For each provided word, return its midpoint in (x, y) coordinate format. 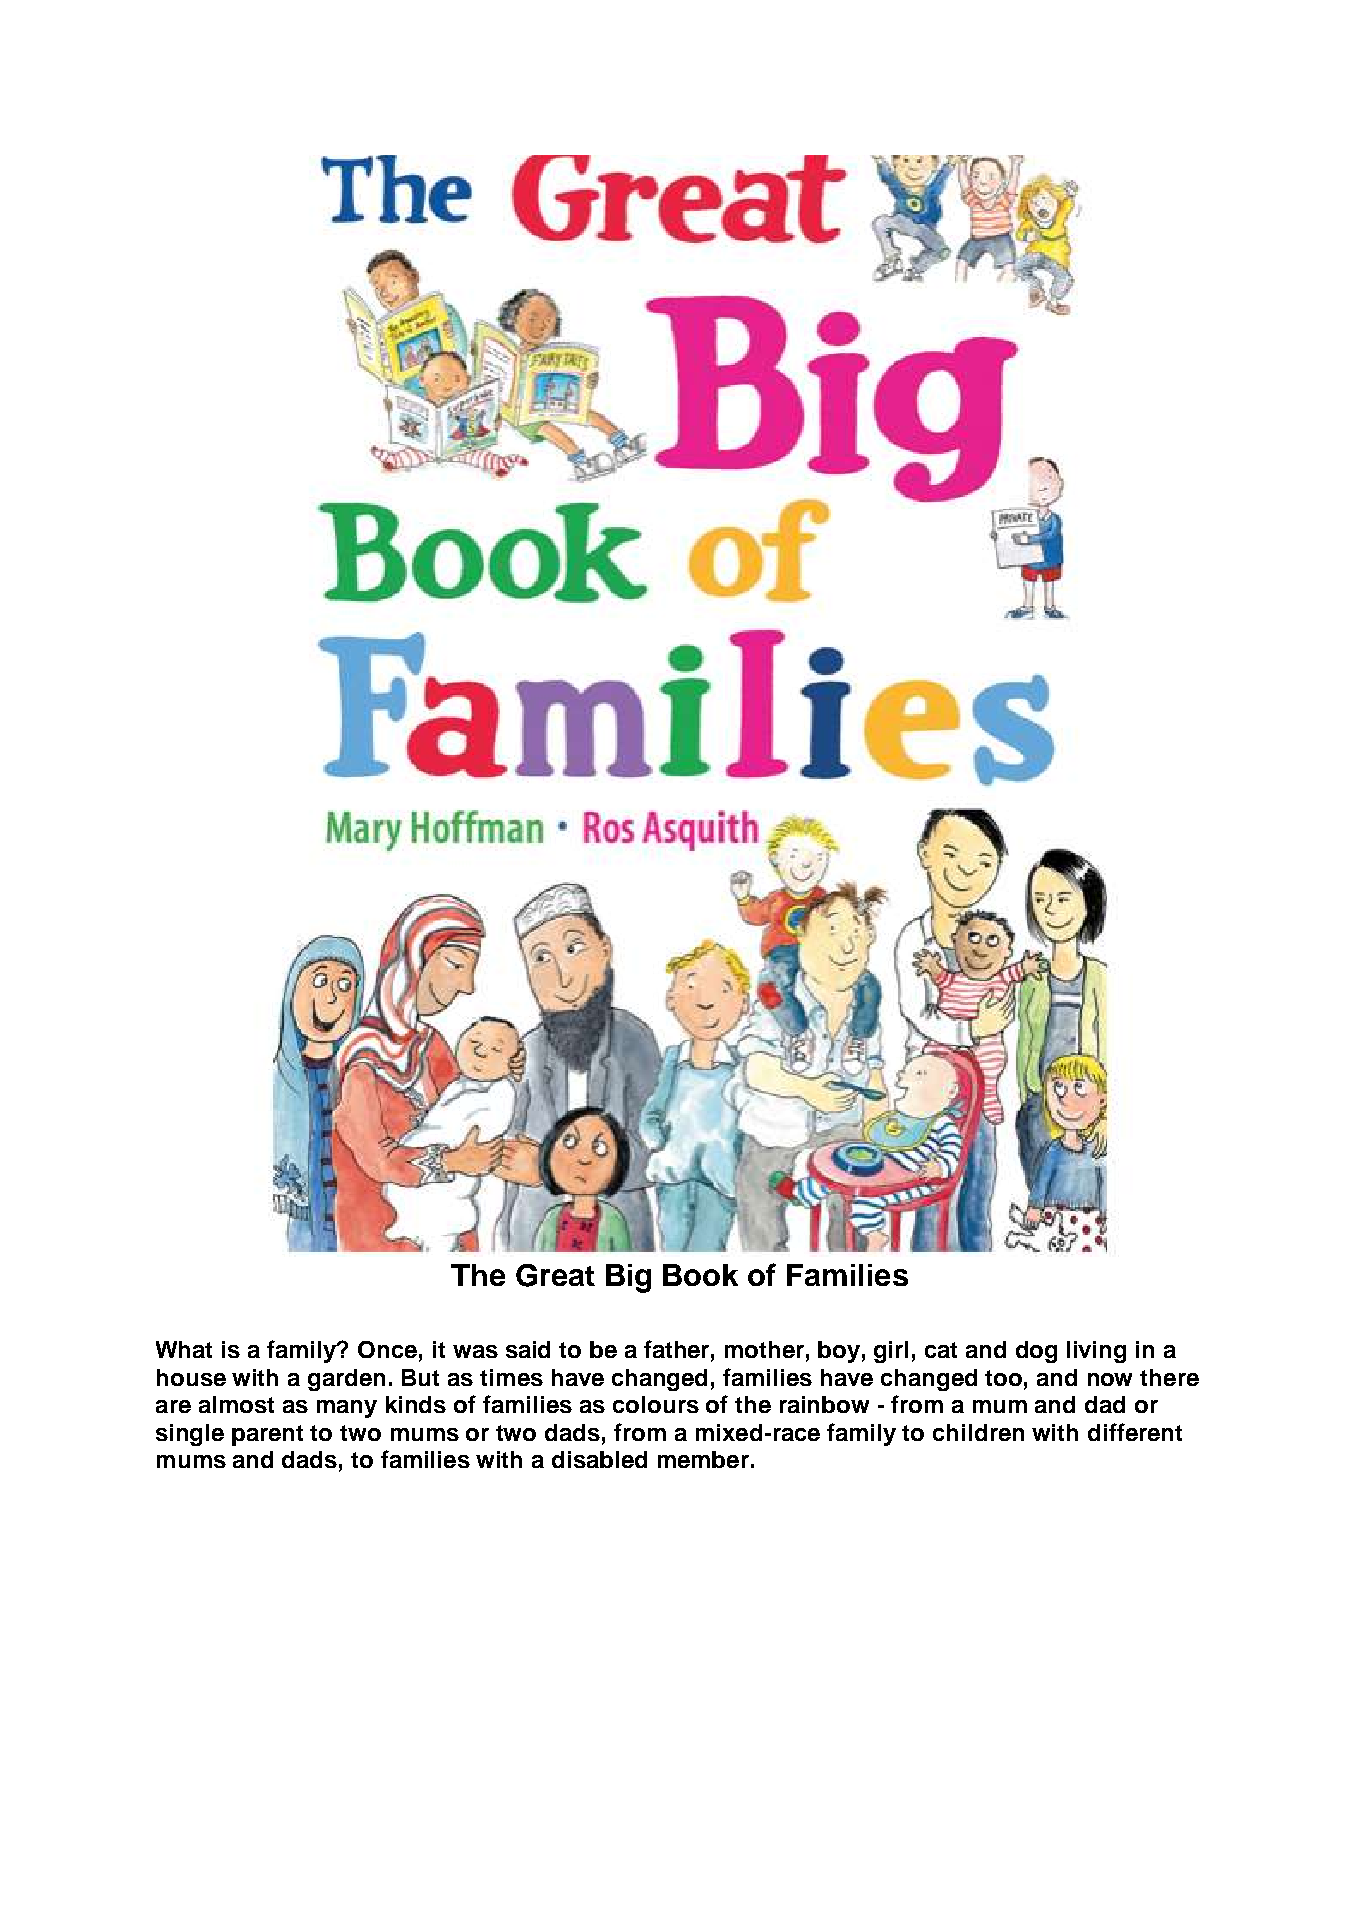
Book (700, 1275)
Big (628, 1278)
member (703, 1459)
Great (555, 1275)
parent (267, 1435)
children (978, 1432)
